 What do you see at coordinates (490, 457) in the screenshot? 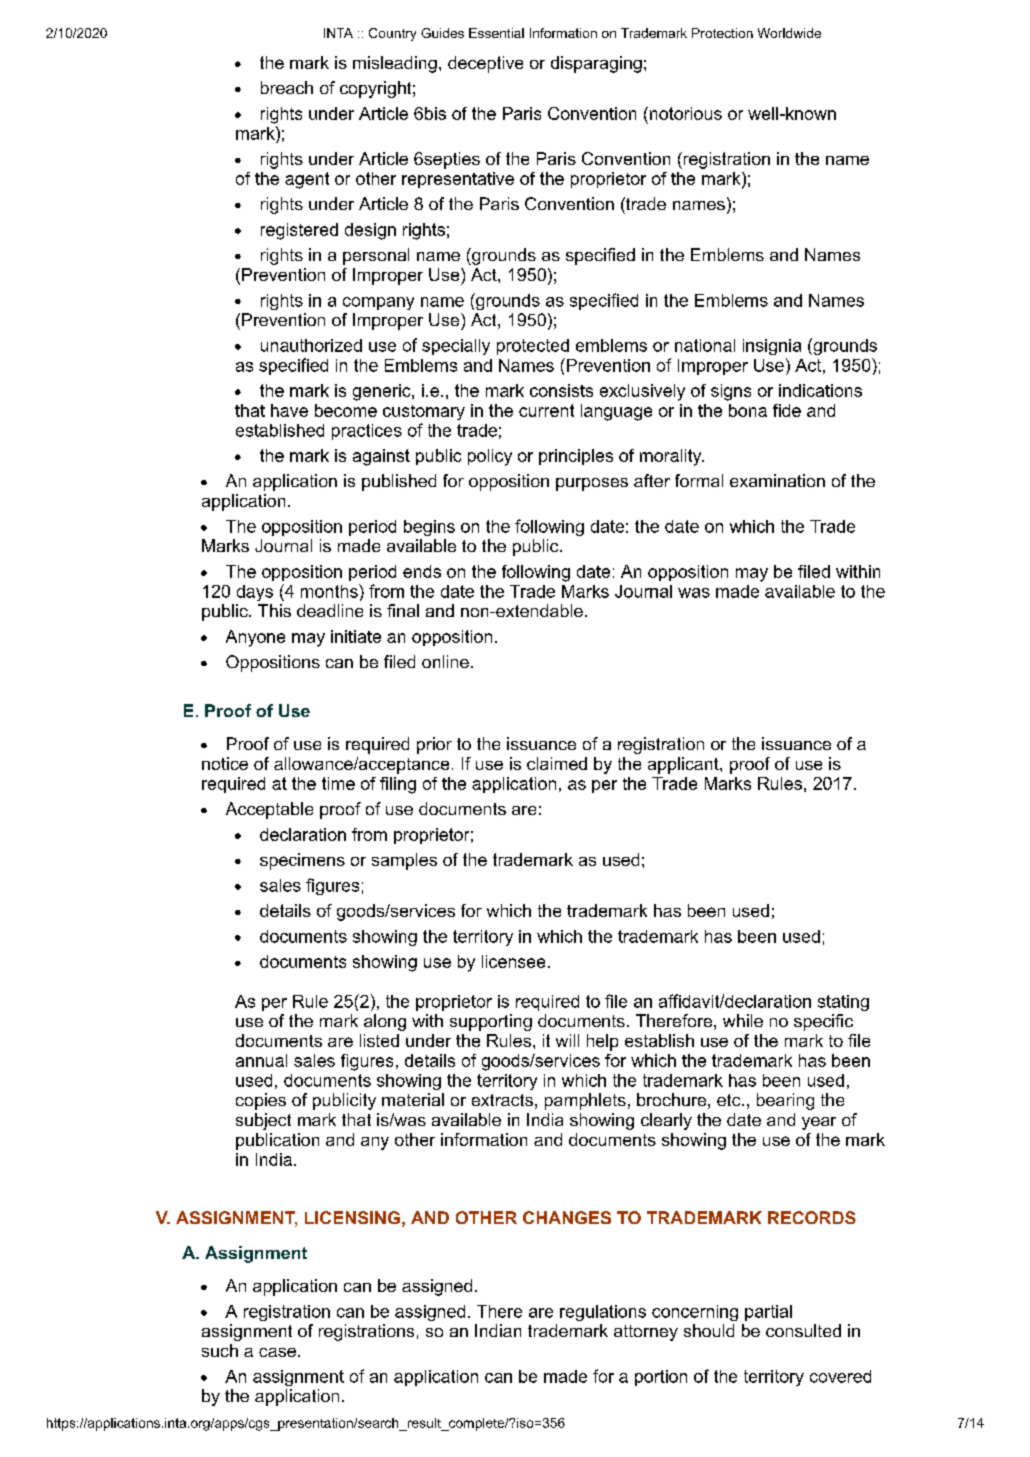
I see `policy` at bounding box center [490, 457].
